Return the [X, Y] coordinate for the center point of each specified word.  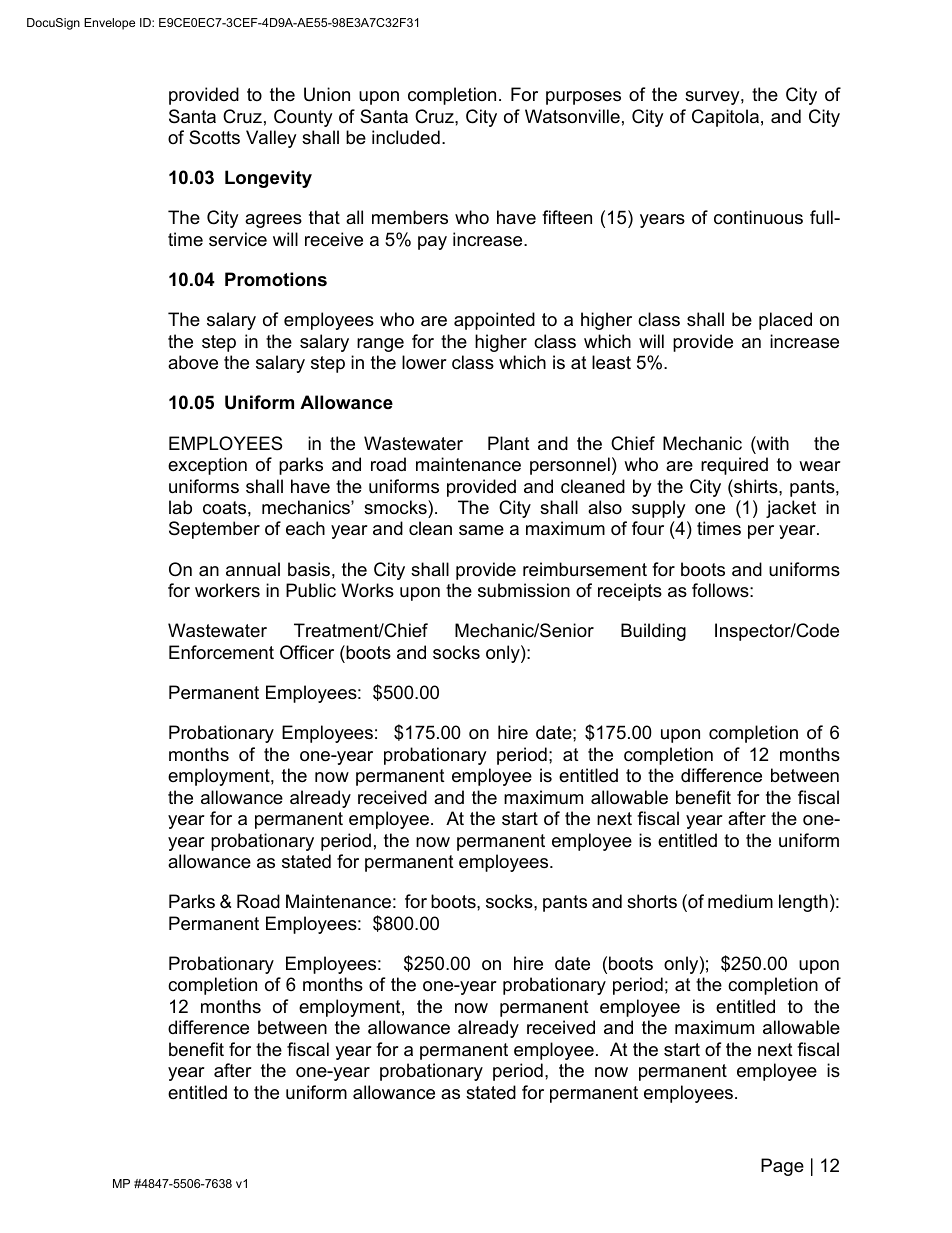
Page [782, 1167]
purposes [583, 98]
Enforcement [221, 652]
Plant [509, 443]
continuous [758, 217]
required [734, 466]
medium [740, 901]
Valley [271, 139]
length [803, 903]
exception [207, 466]
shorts [652, 901]
